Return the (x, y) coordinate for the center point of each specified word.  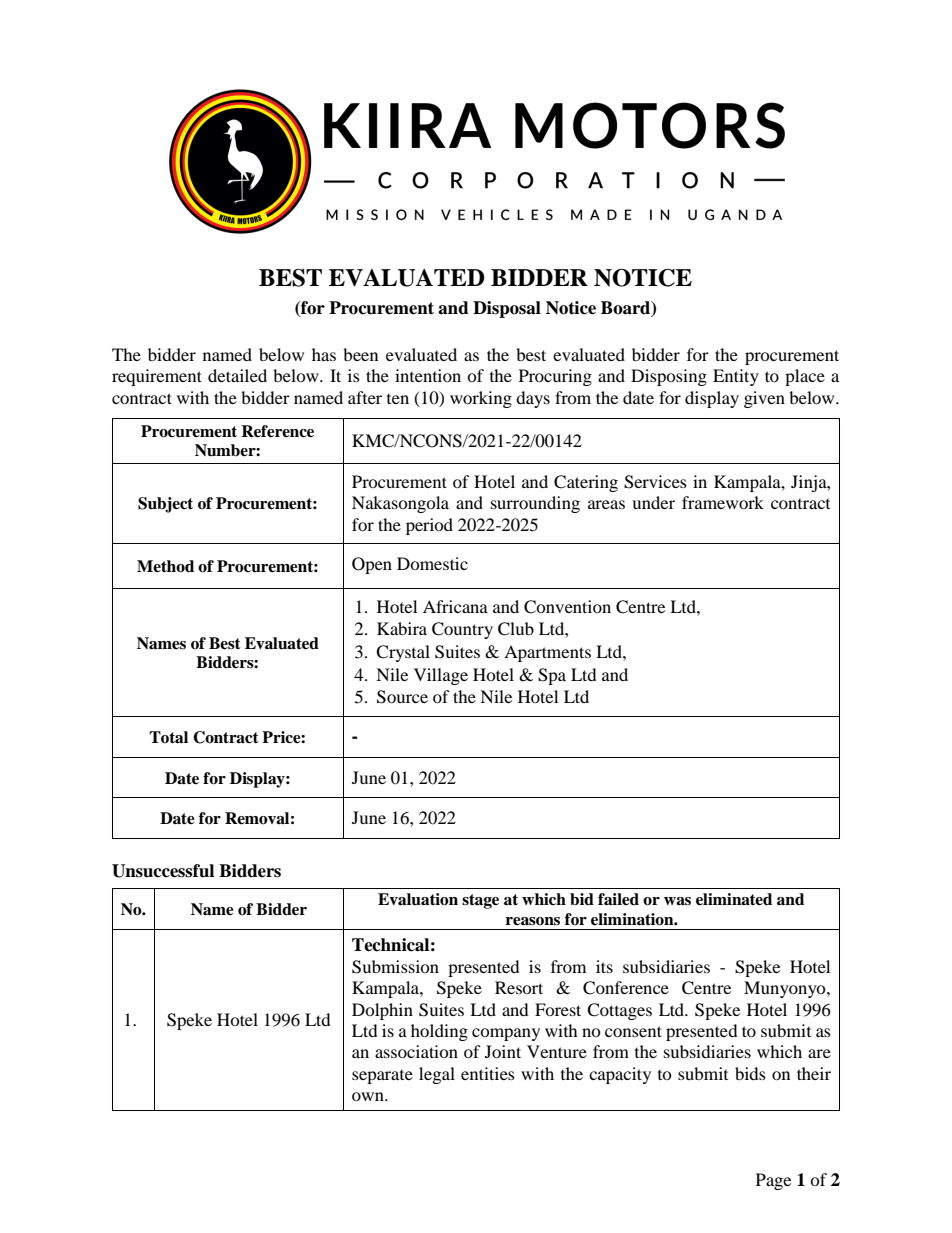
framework (723, 502)
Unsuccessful (163, 871)
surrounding (535, 504)
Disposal (507, 309)
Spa (552, 676)
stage (480, 901)
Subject (165, 505)
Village (441, 676)
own (369, 1096)
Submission (395, 967)
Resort (519, 987)
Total (168, 737)
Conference (626, 988)
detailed (237, 375)
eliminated (734, 899)
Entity (736, 377)
